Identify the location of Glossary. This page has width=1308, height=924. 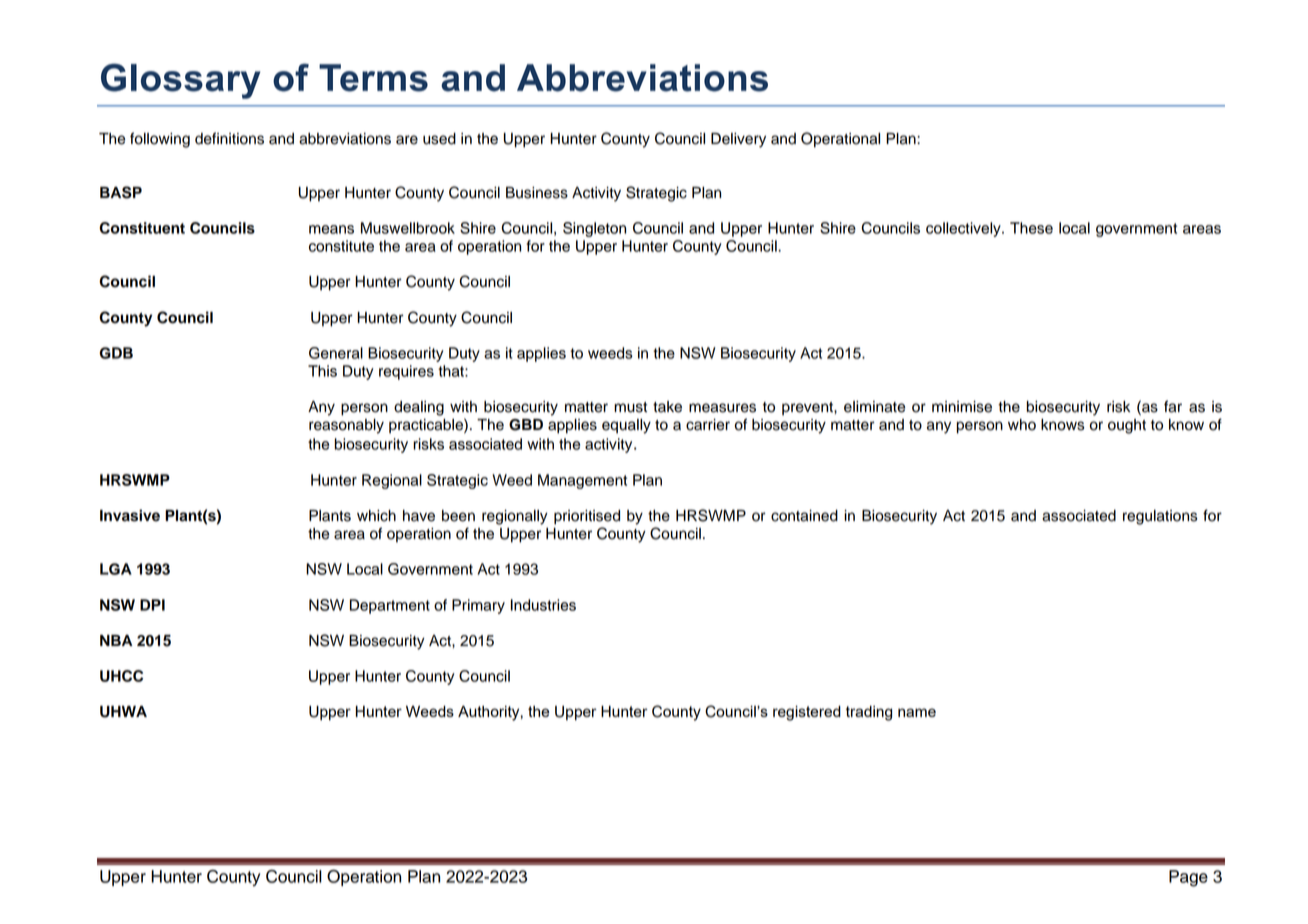
(181, 81).
